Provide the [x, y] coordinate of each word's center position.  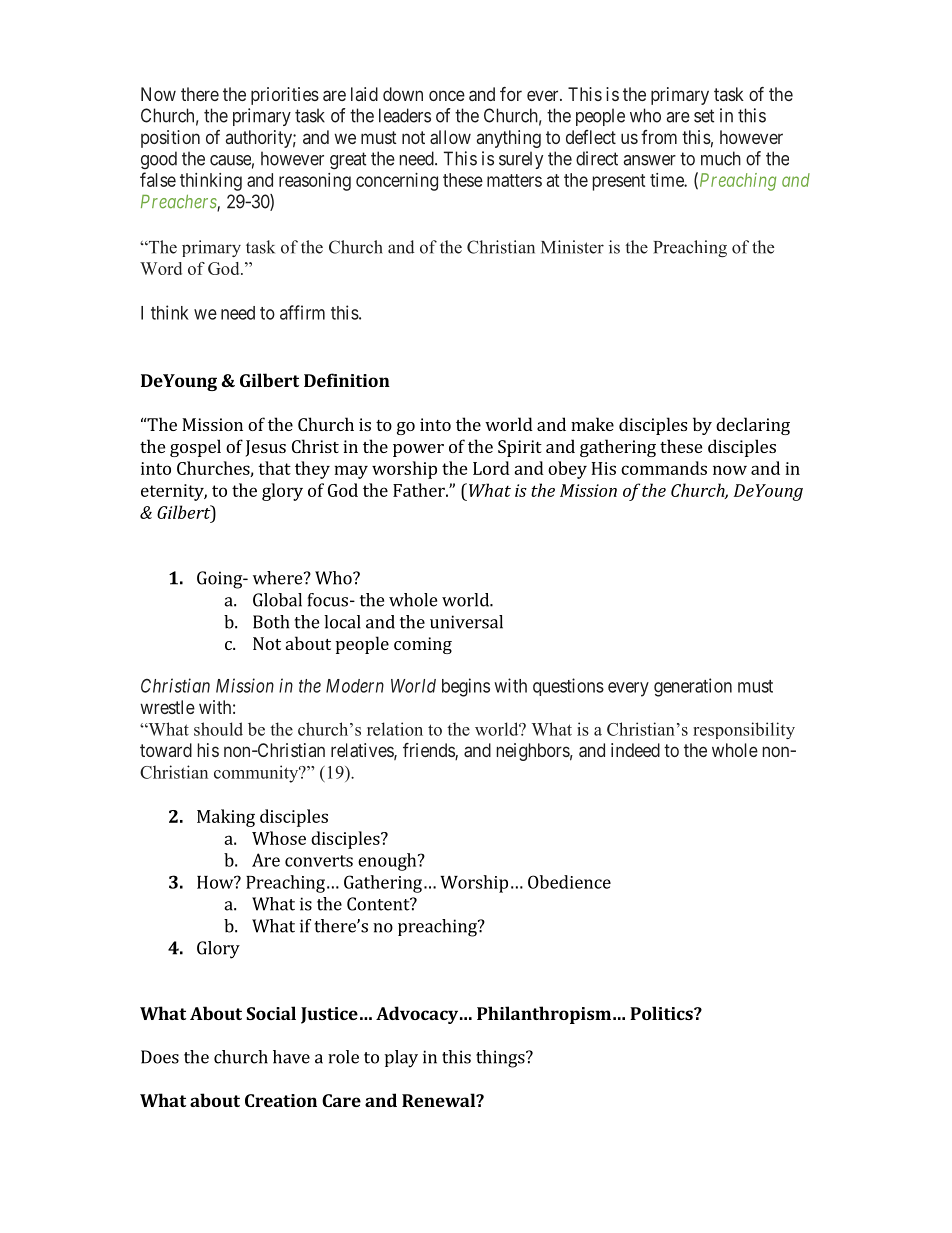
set [704, 116]
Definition [347, 380]
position [170, 139]
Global [277, 600]
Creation [281, 1100]
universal [466, 622]
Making [226, 818]
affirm [302, 312]
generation [693, 687]
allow [450, 137]
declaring [753, 426]
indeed [635, 750]
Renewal [439, 1100]
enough [388, 862]
